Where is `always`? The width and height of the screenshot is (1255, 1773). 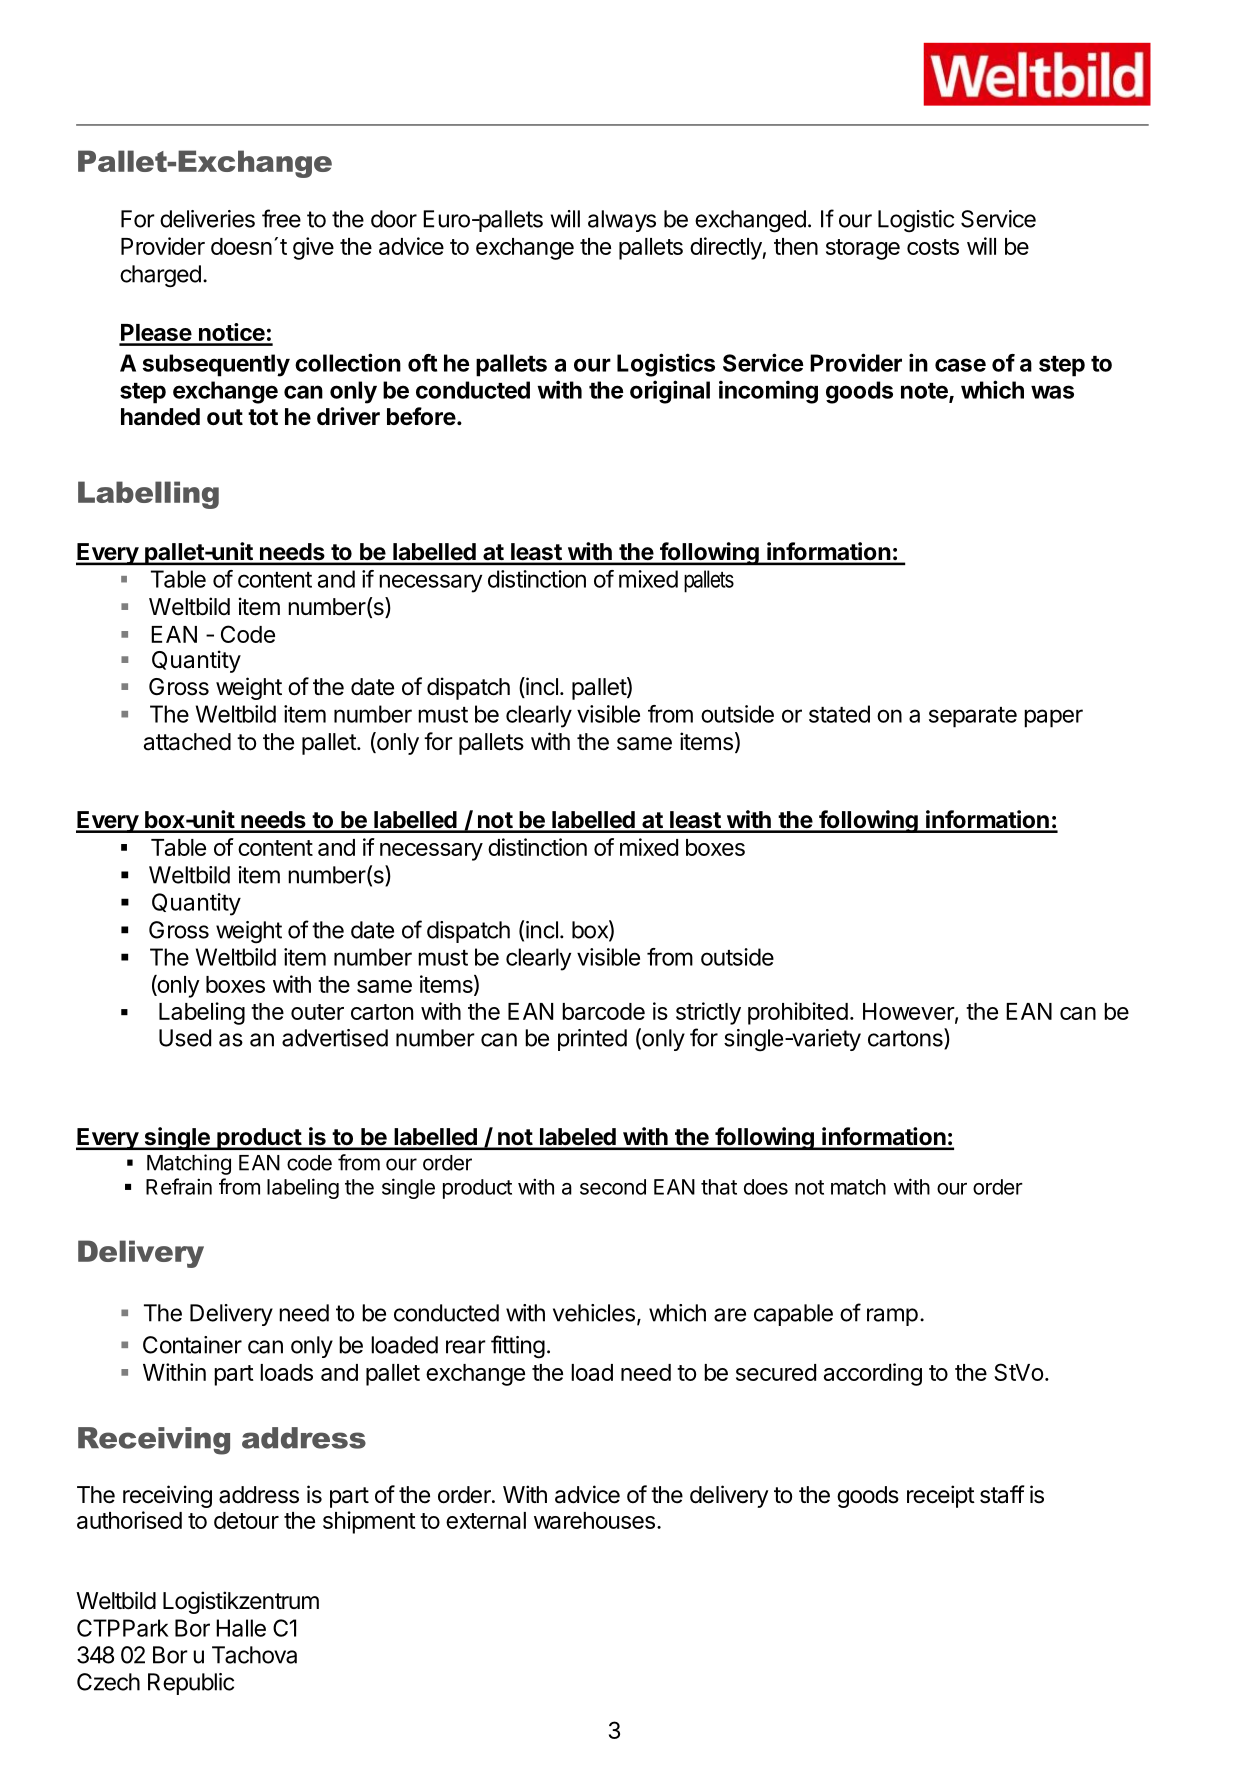 always is located at coordinates (622, 221).
